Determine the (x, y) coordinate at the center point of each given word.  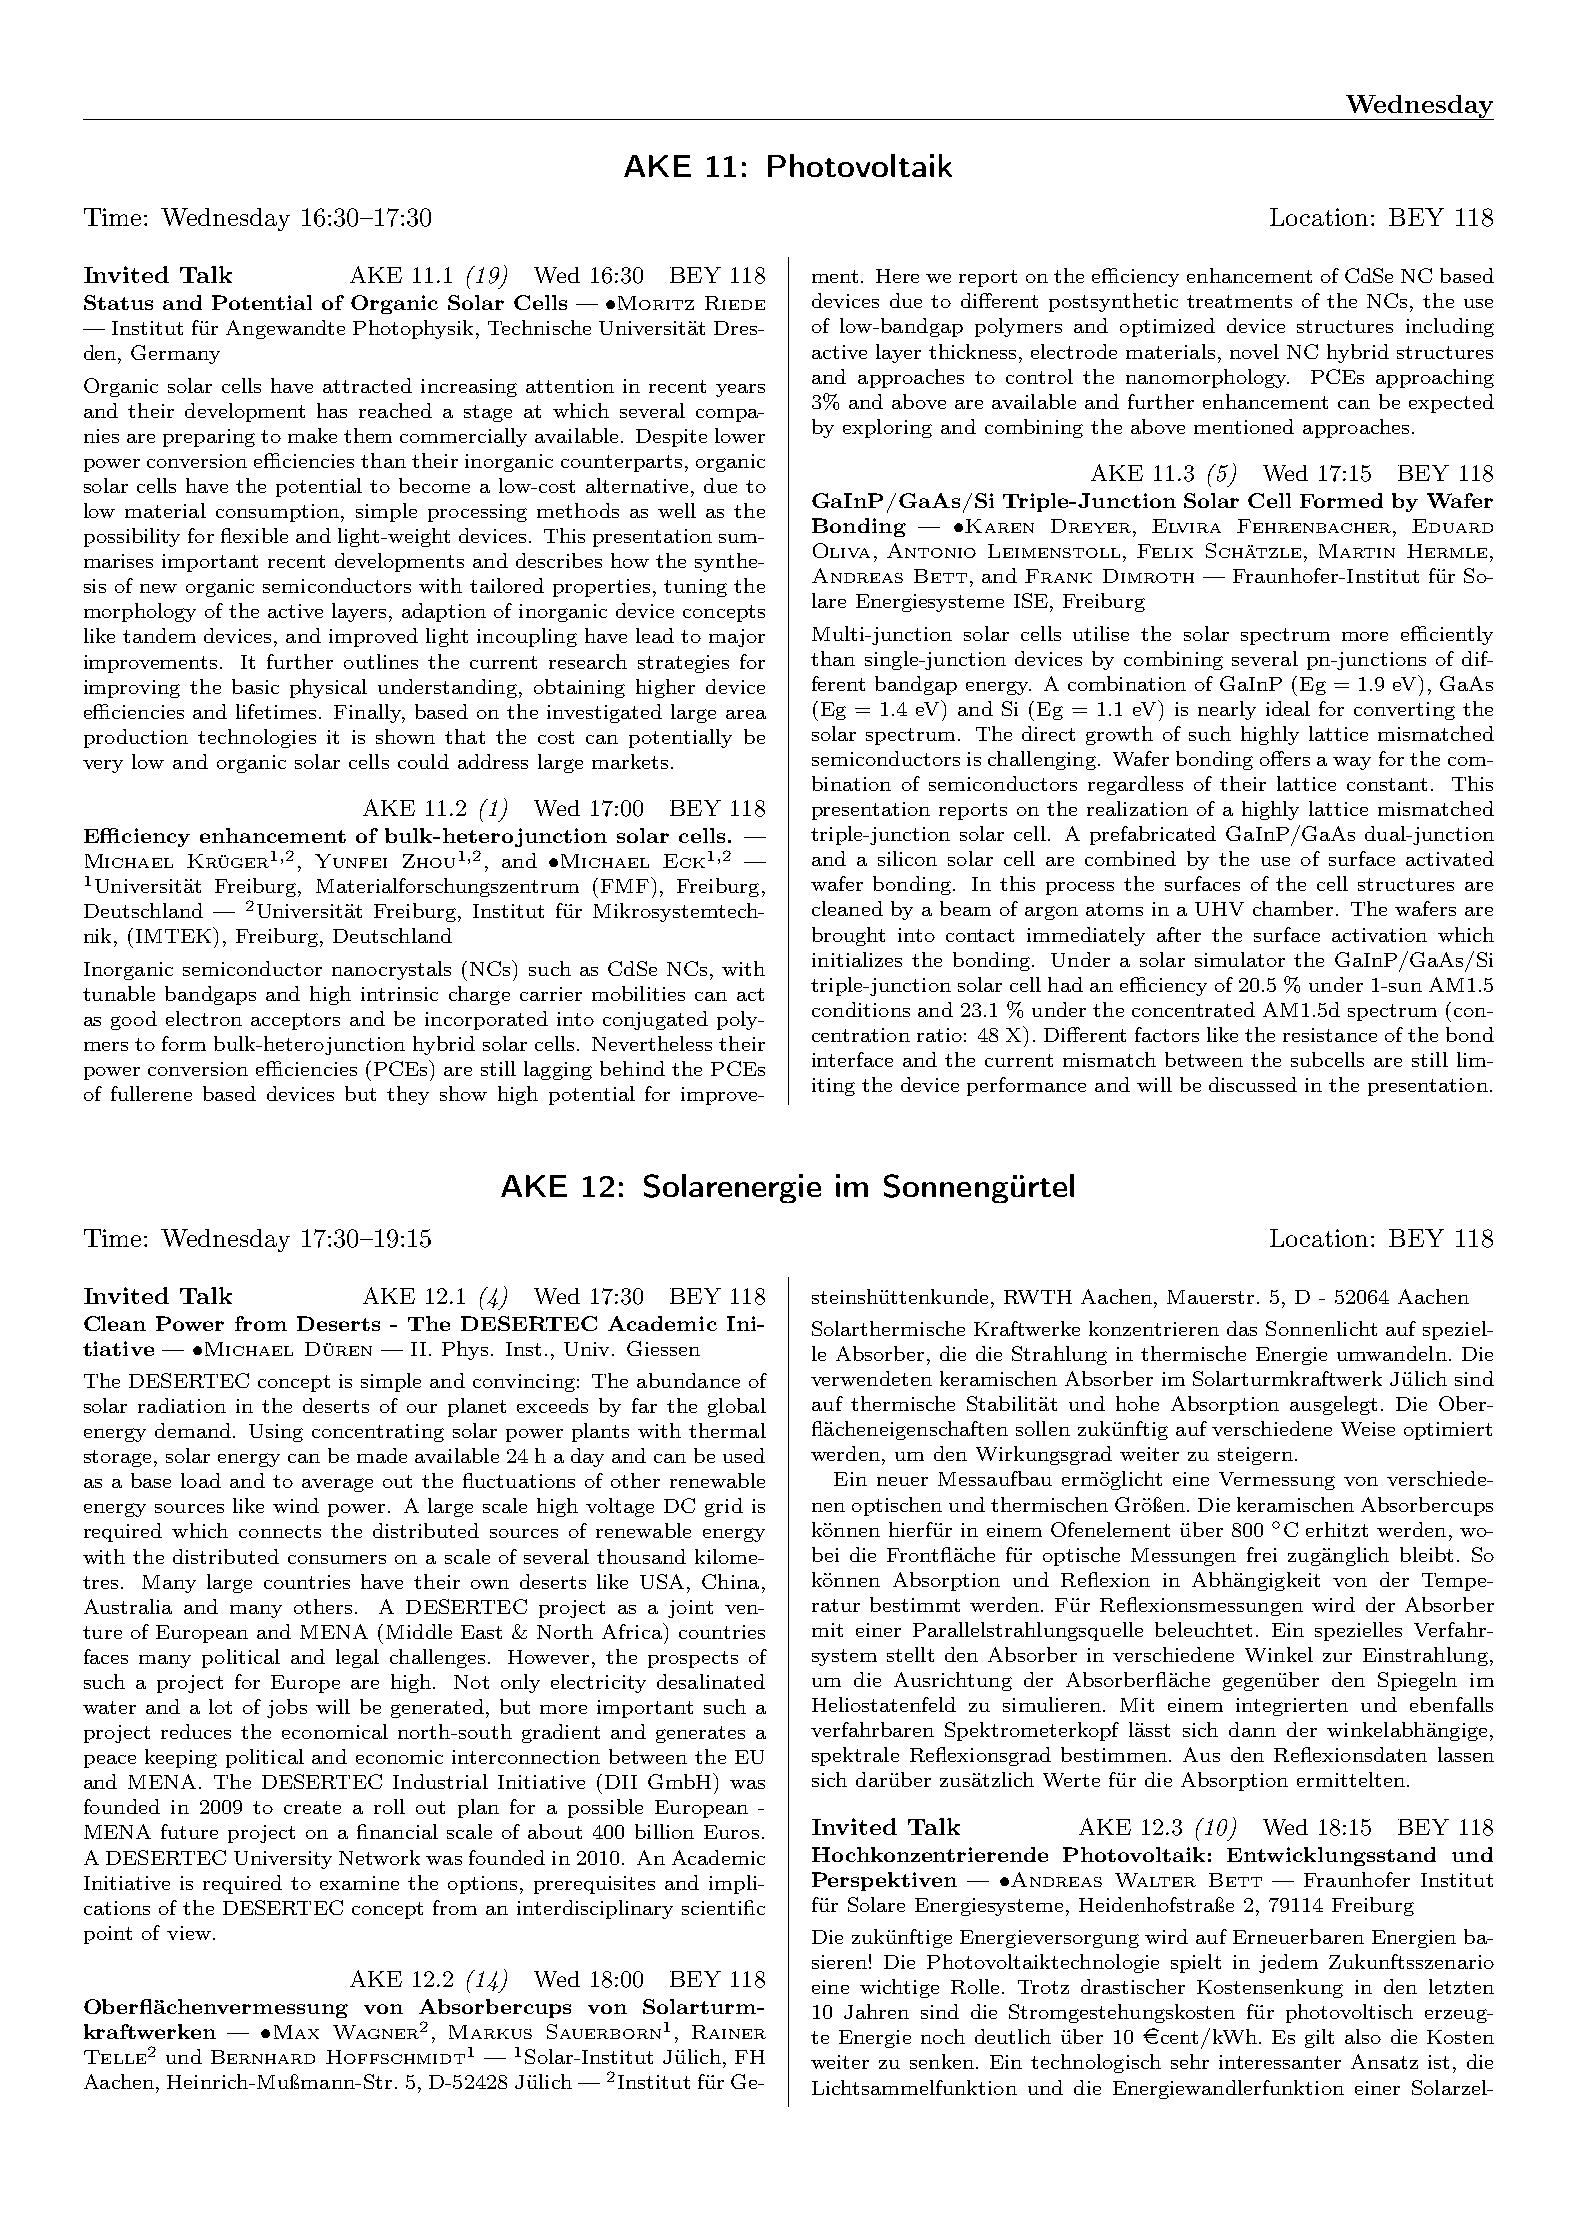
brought (848, 936)
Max (296, 2032)
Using (276, 1433)
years (740, 390)
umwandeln (1392, 1353)
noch (943, 2036)
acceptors (295, 1021)
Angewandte (285, 329)
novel (1254, 351)
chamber (1295, 908)
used (744, 1455)
